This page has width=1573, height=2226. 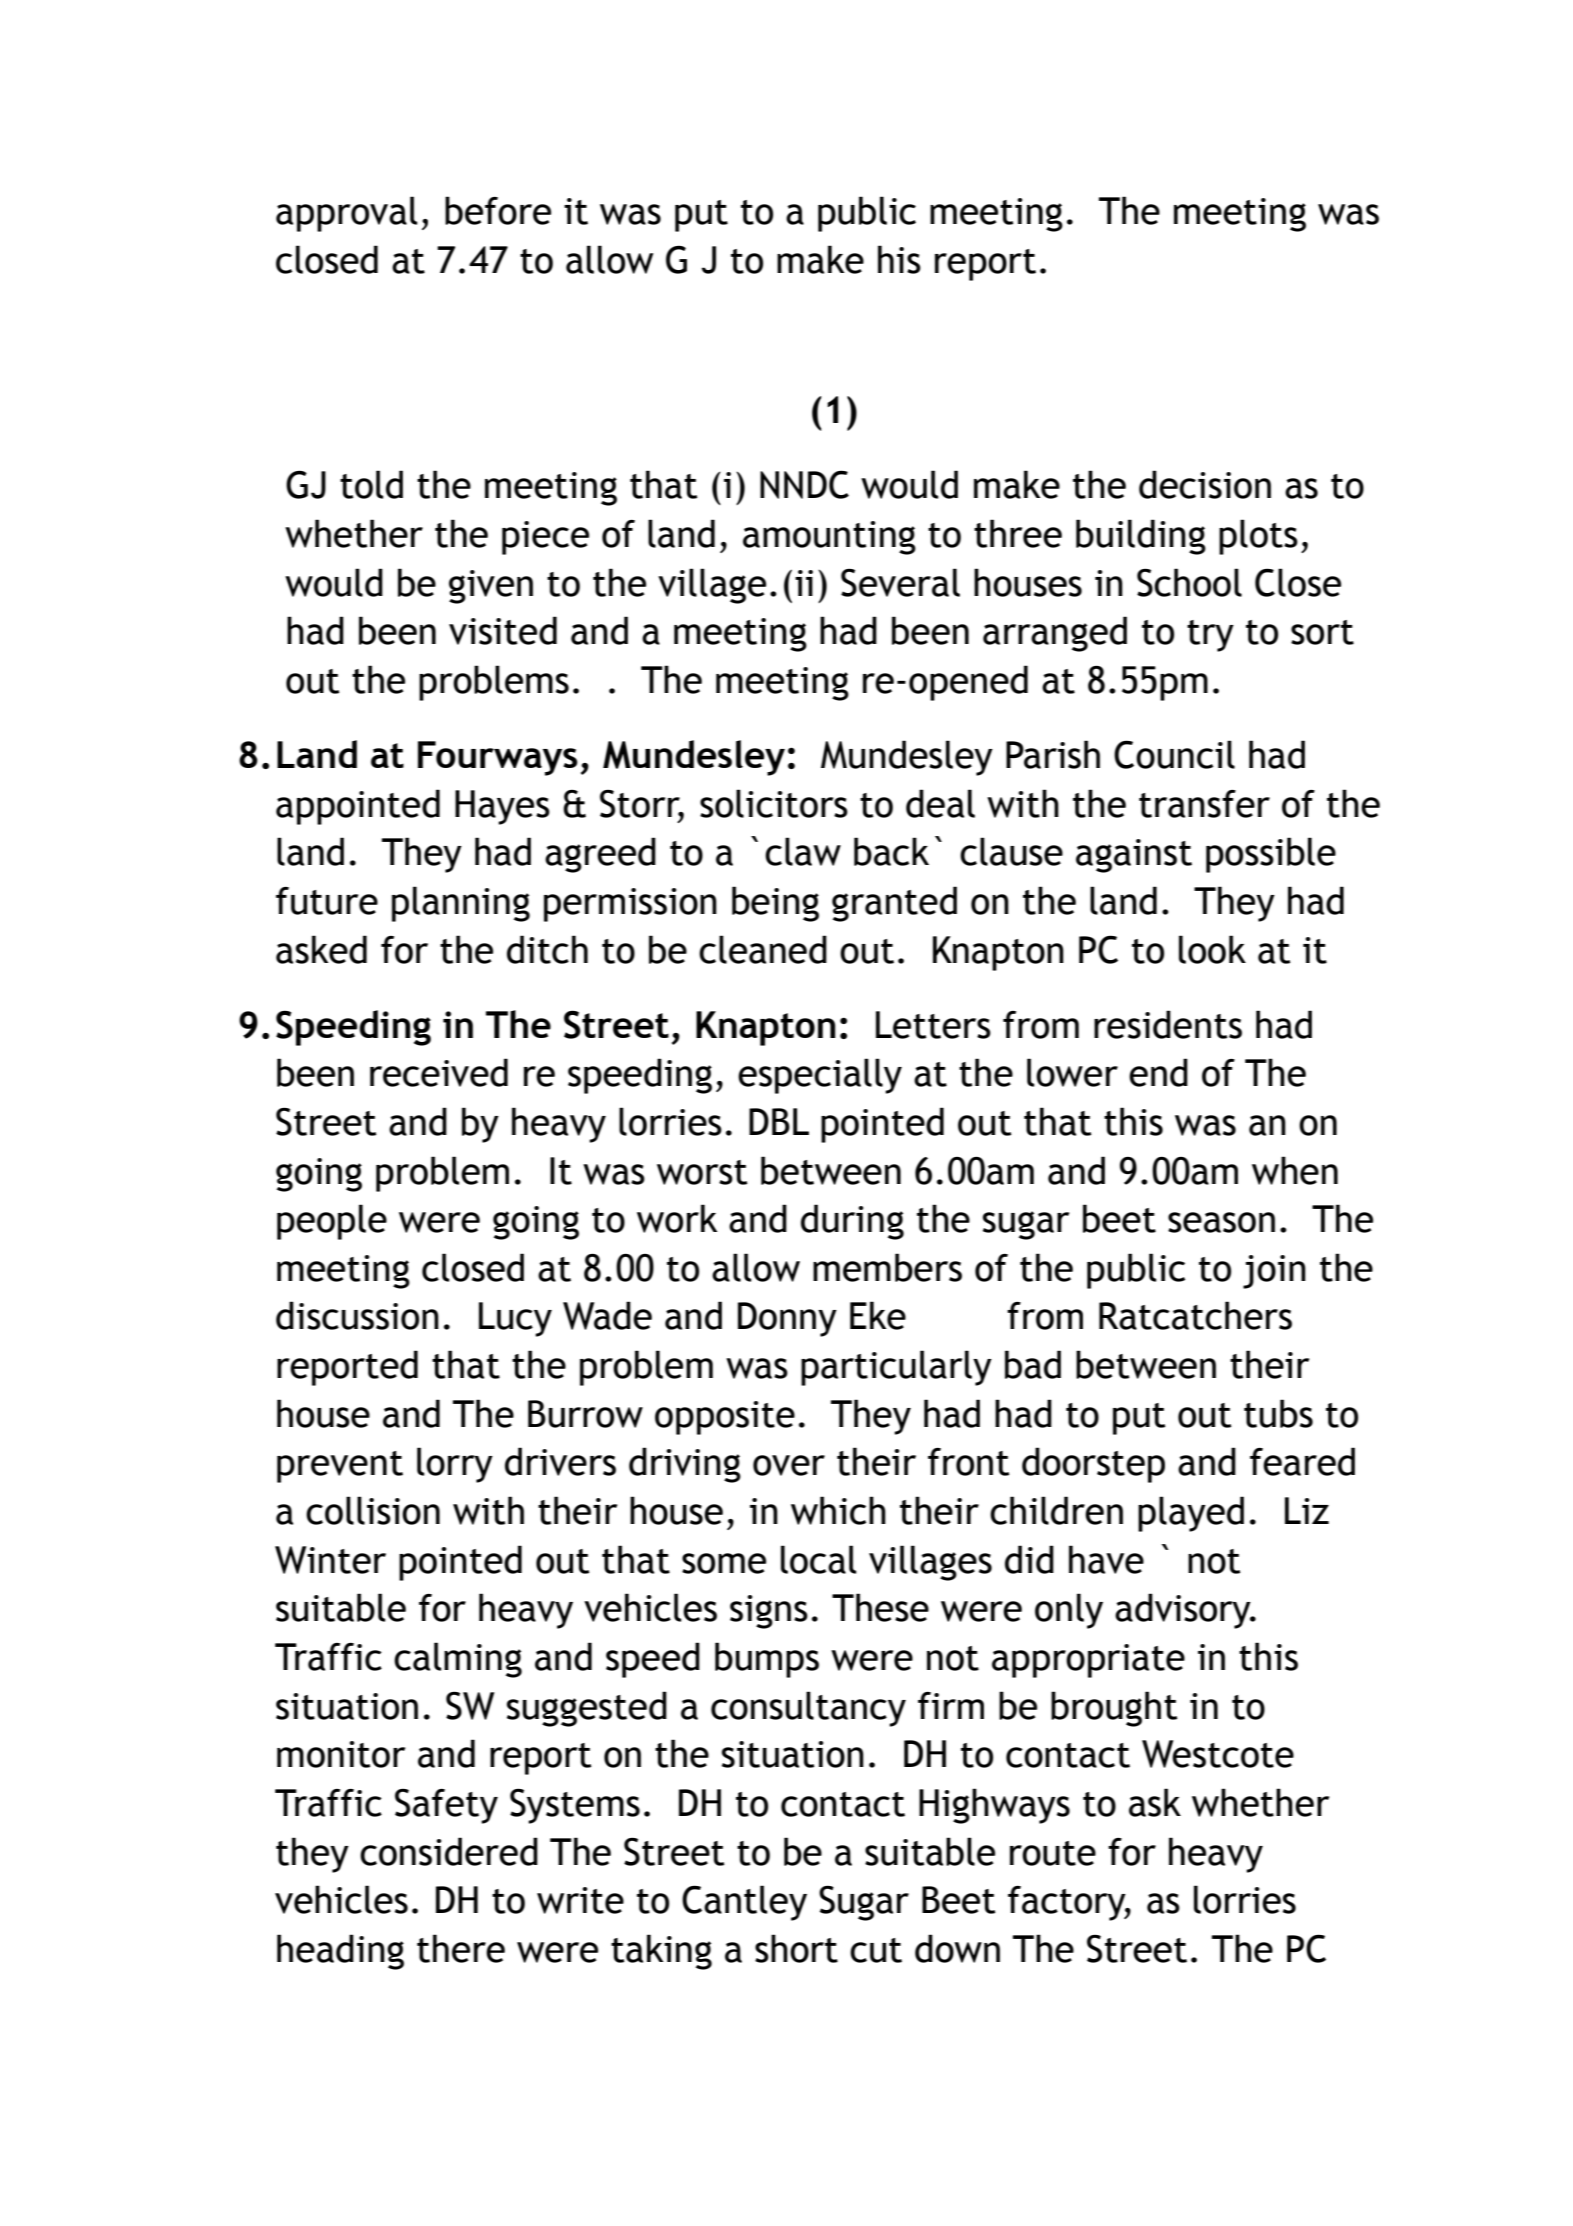 I want to click on before, so click(x=498, y=210).
